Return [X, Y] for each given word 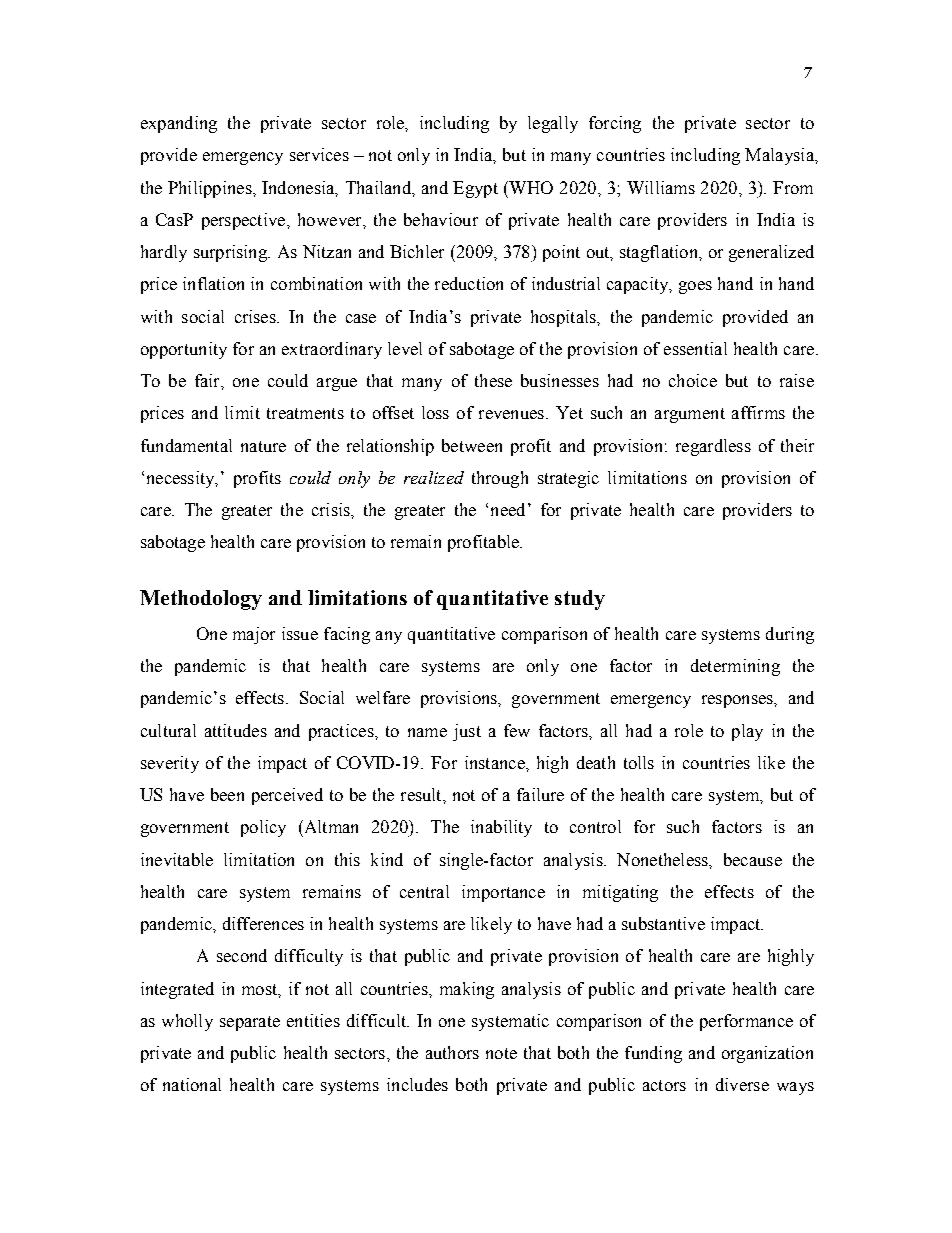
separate [250, 1023]
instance [496, 762]
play [747, 732]
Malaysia [780, 156]
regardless [713, 447]
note [501, 1053]
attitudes [236, 730]
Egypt [475, 189]
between [472, 445]
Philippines [211, 189]
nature [263, 446]
